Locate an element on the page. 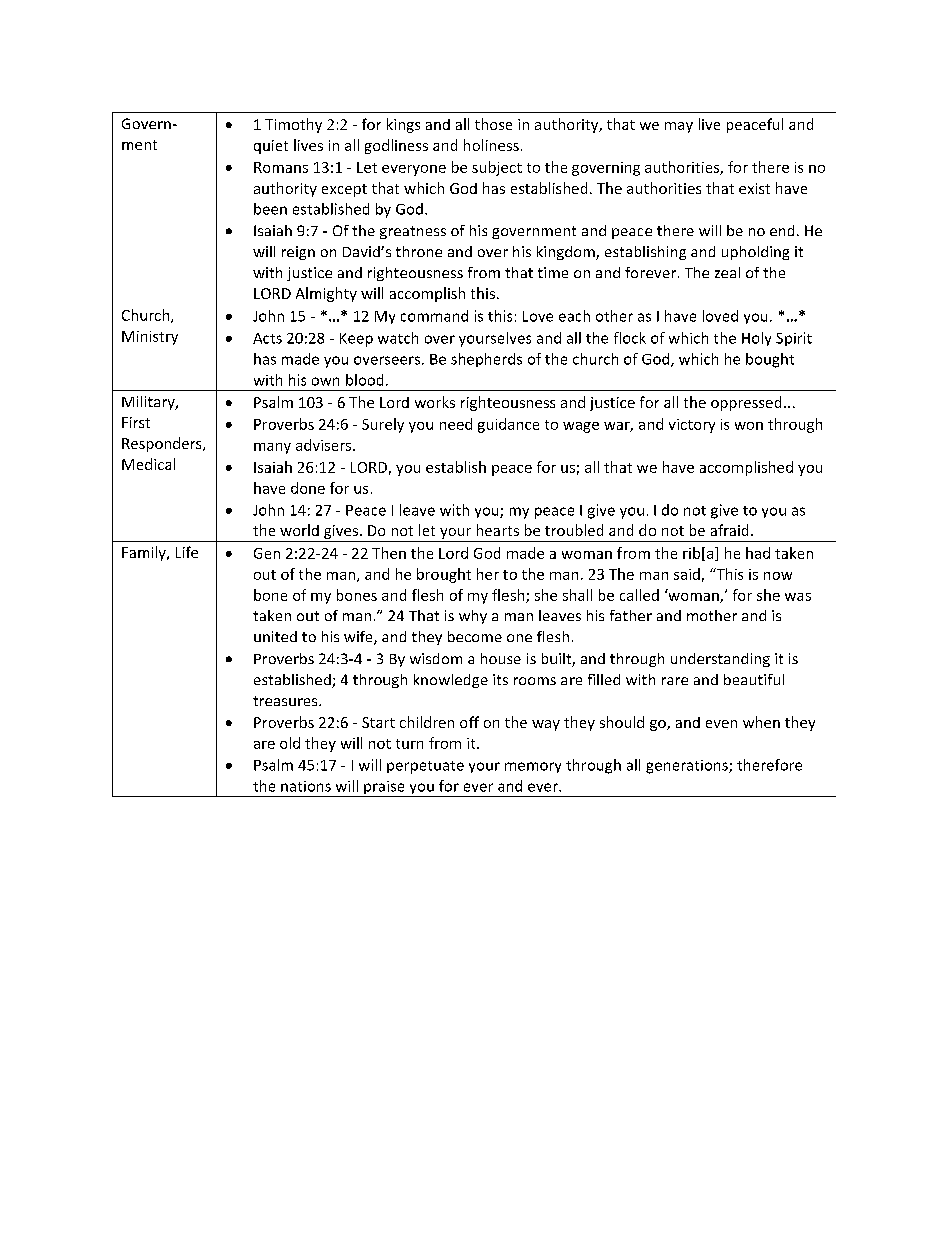 This image has width=952, height=1233. Responders is located at coordinates (163, 444).
